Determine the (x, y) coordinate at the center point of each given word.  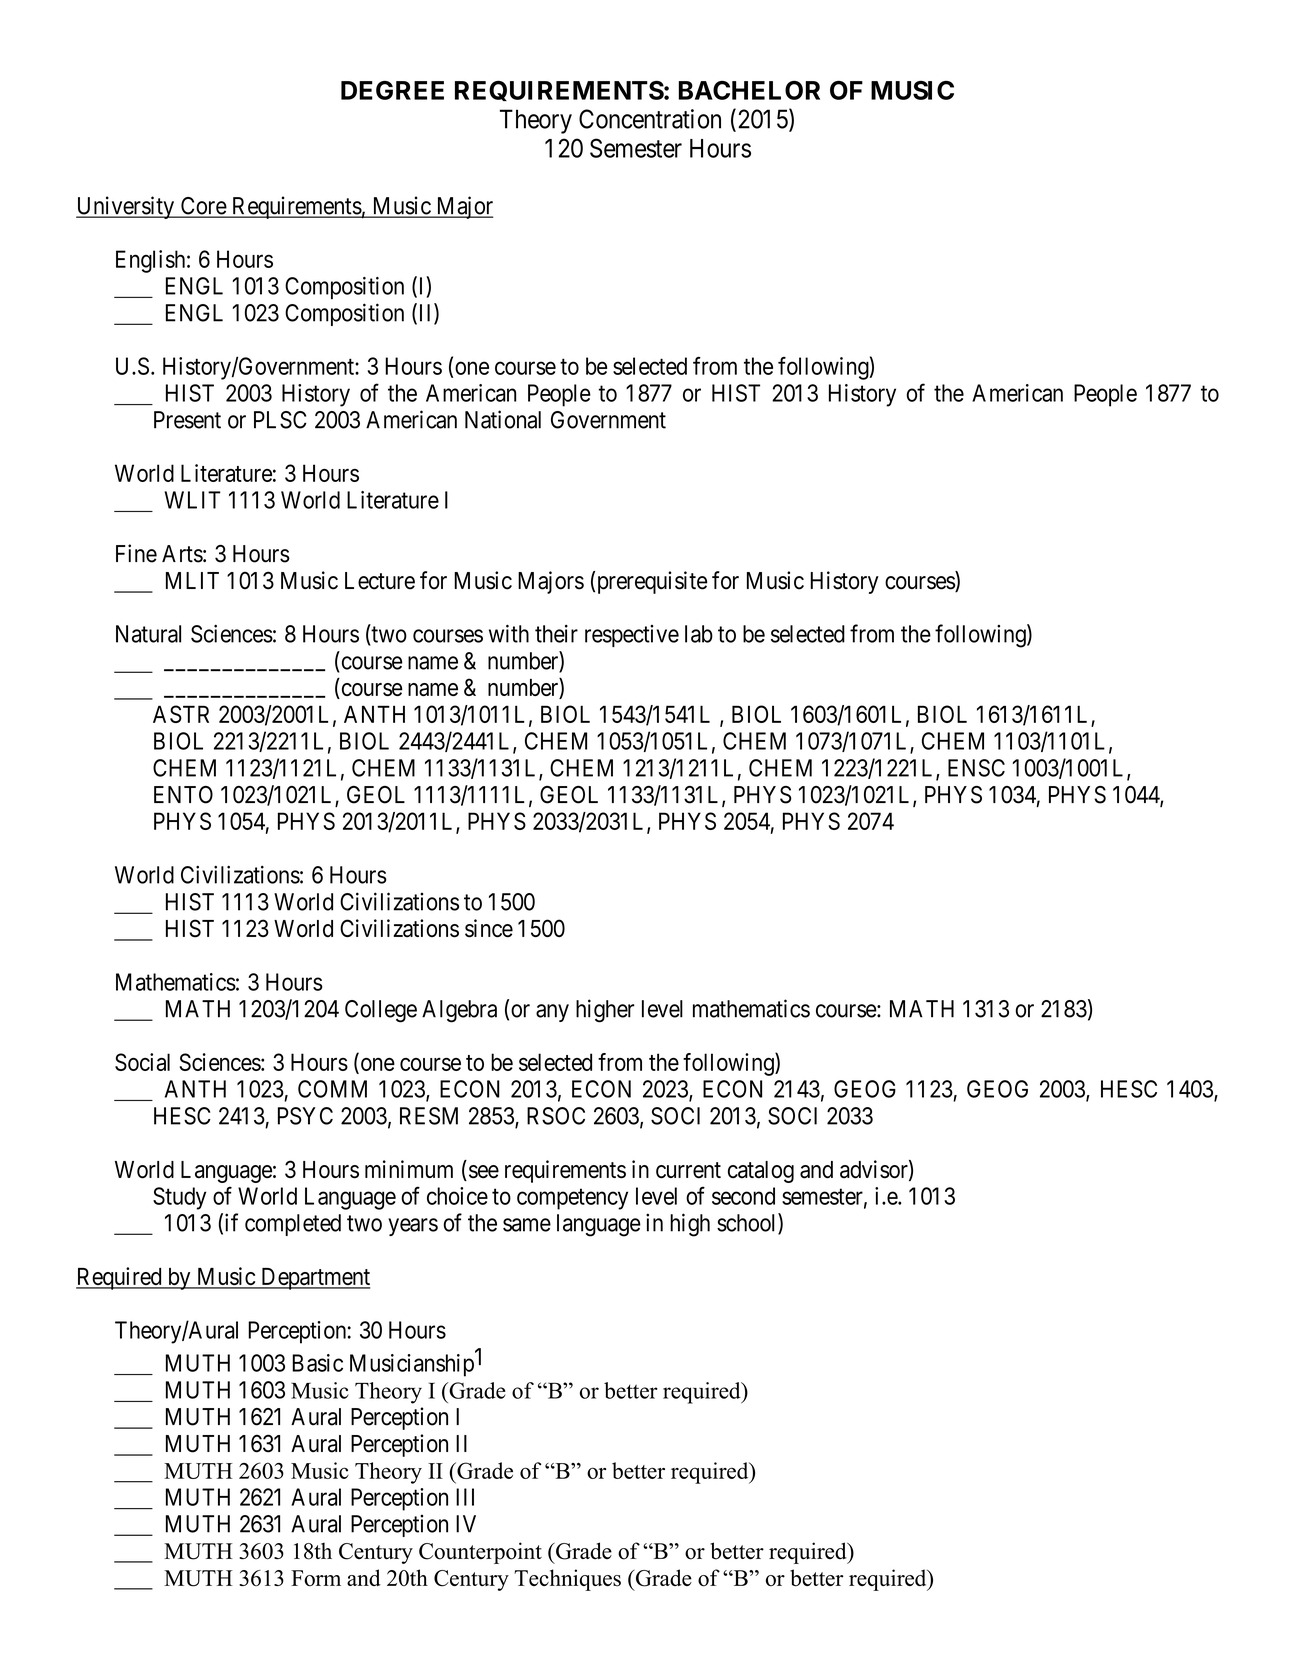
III (465, 1497)
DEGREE (392, 90)
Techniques (567, 1580)
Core (203, 207)
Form (316, 1578)
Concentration (650, 119)
